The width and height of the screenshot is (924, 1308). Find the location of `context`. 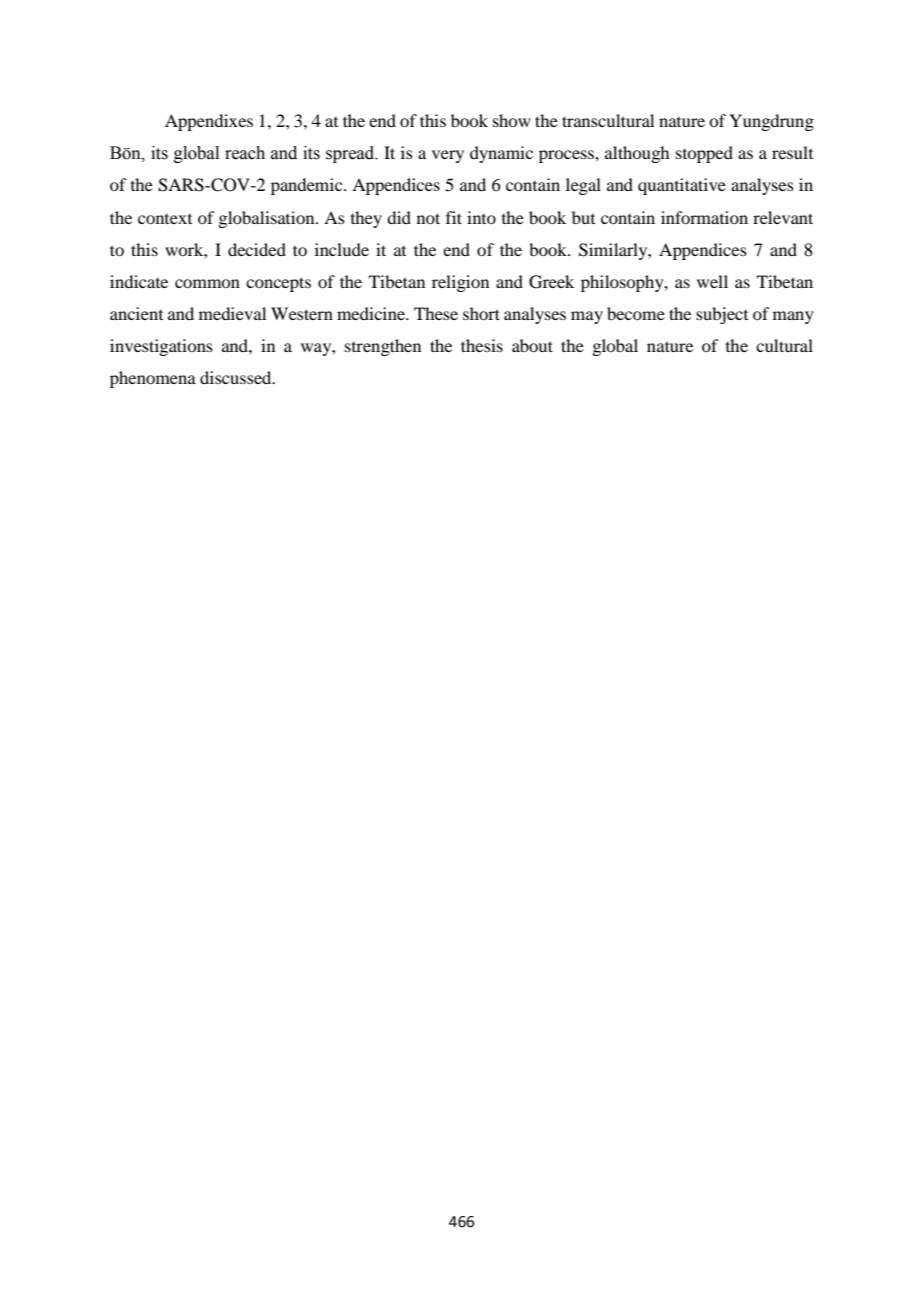

context is located at coordinates (165, 219).
